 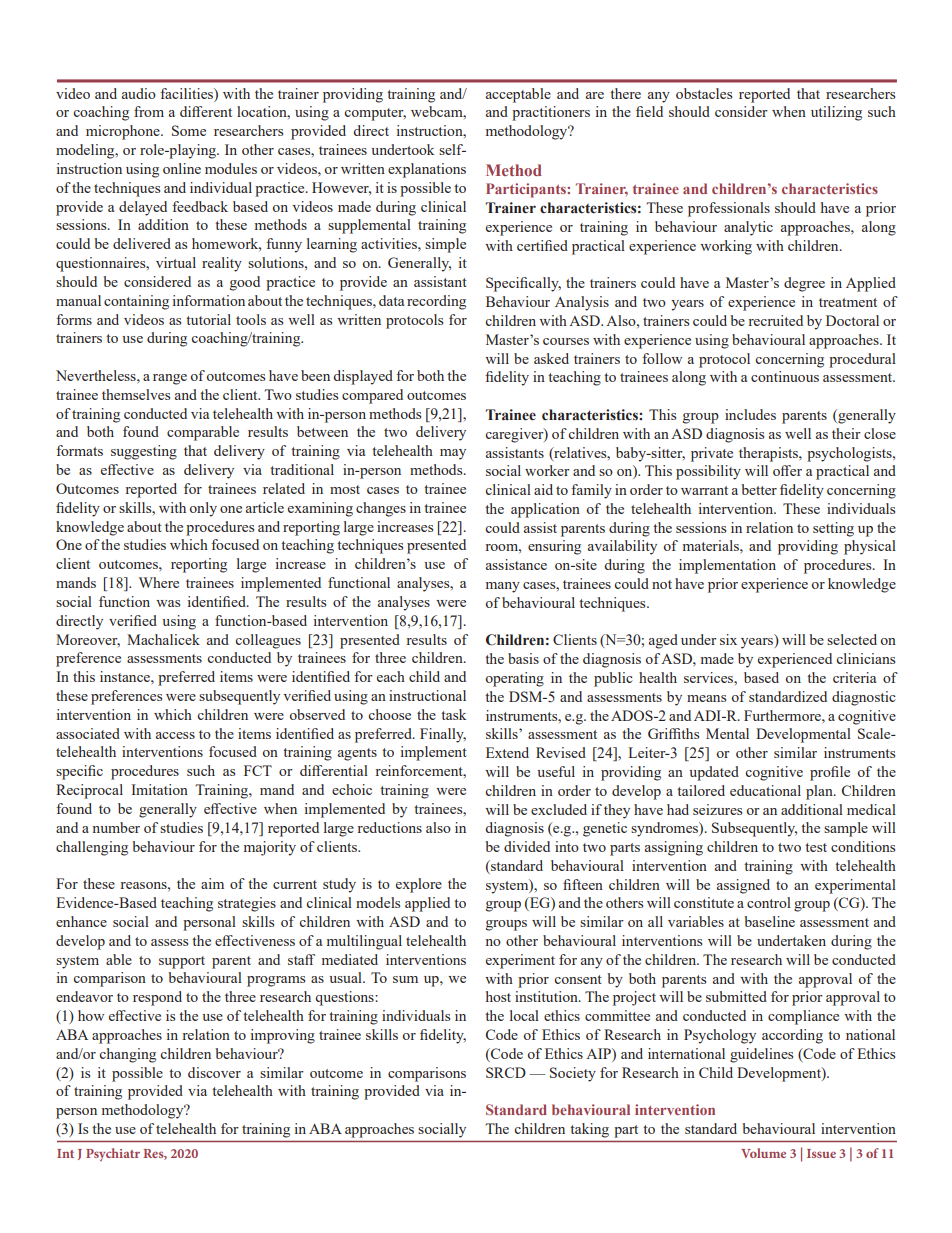 What do you see at coordinates (763, 1153) in the image?
I see `Volume` at bounding box center [763, 1153].
